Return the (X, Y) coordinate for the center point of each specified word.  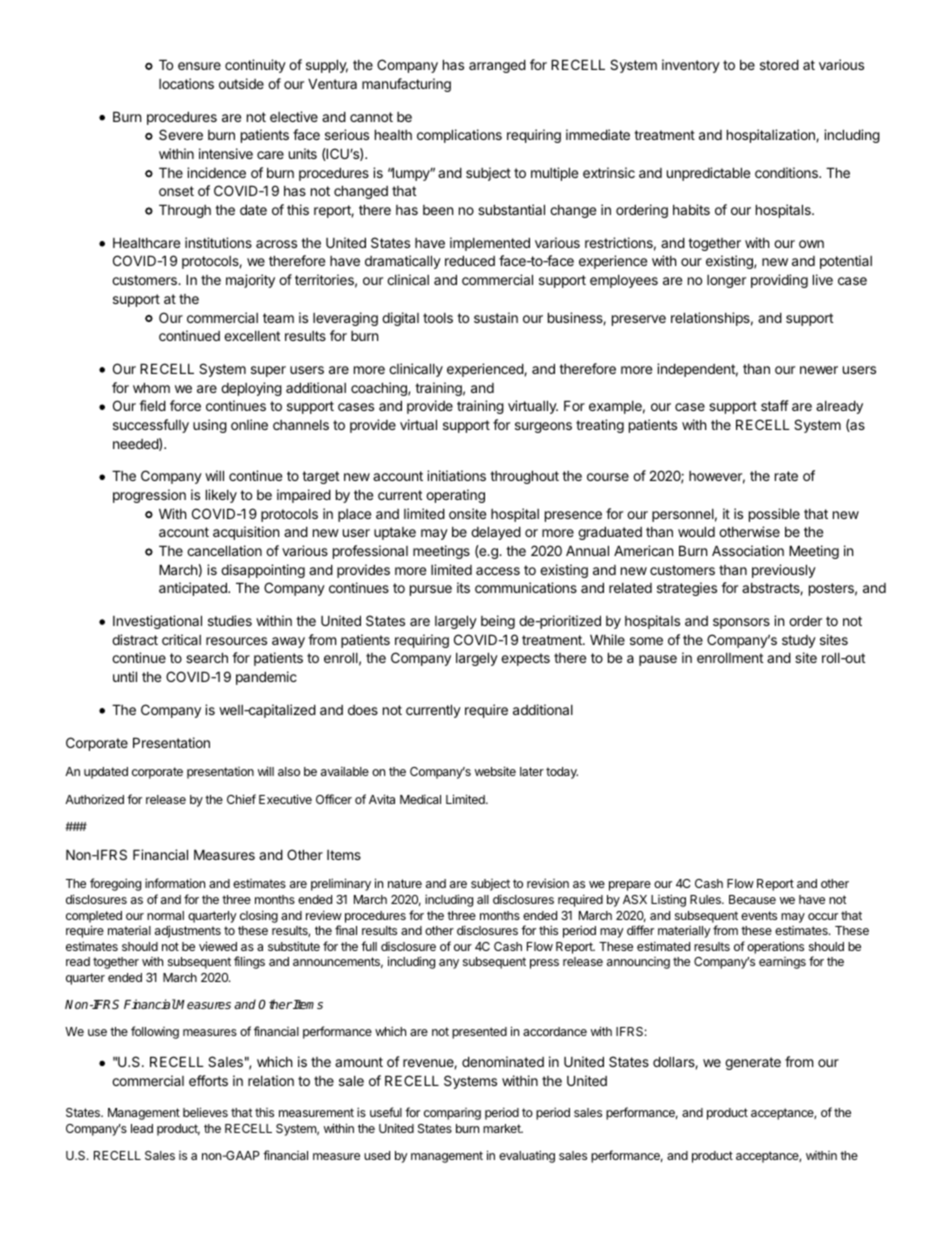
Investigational (157, 622)
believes (205, 1112)
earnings (782, 963)
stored (779, 64)
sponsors (741, 623)
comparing (452, 1114)
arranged (497, 66)
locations (186, 83)
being (498, 622)
